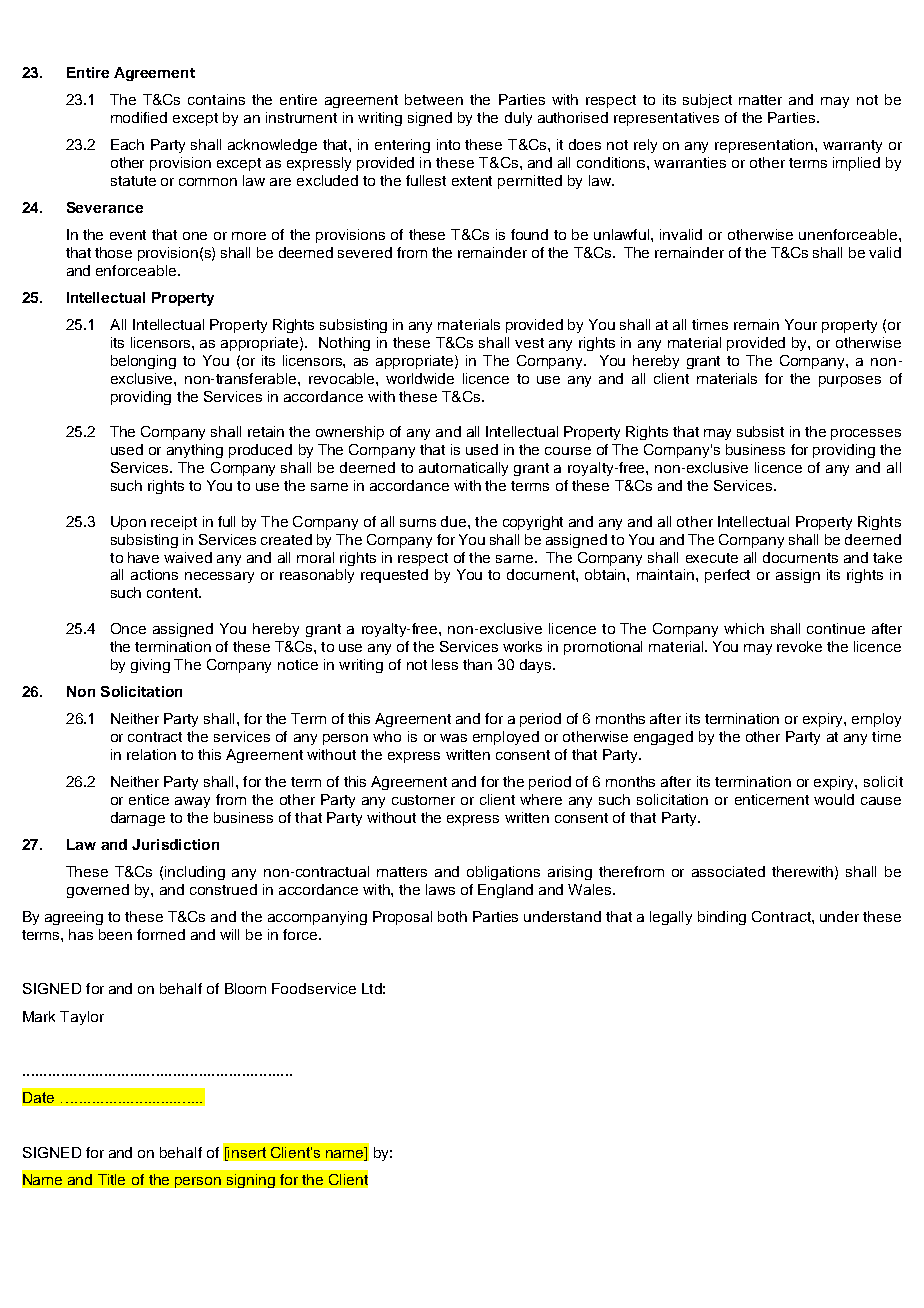 Image resolution: width=924 pixels, height=1308 pixels. I want to click on representation, so click(765, 146).
